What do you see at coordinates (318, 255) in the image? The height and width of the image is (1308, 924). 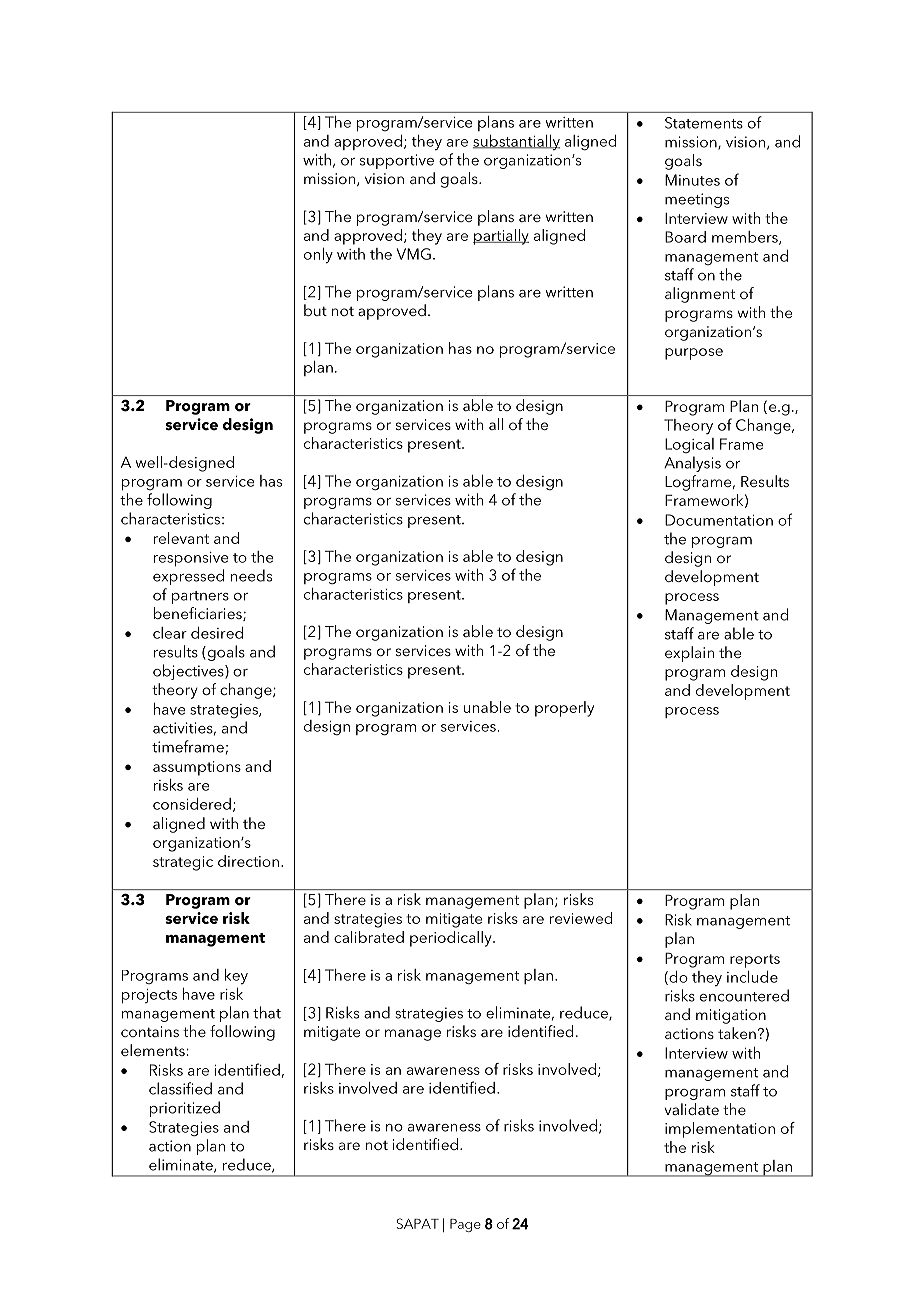 I see `only` at bounding box center [318, 255].
